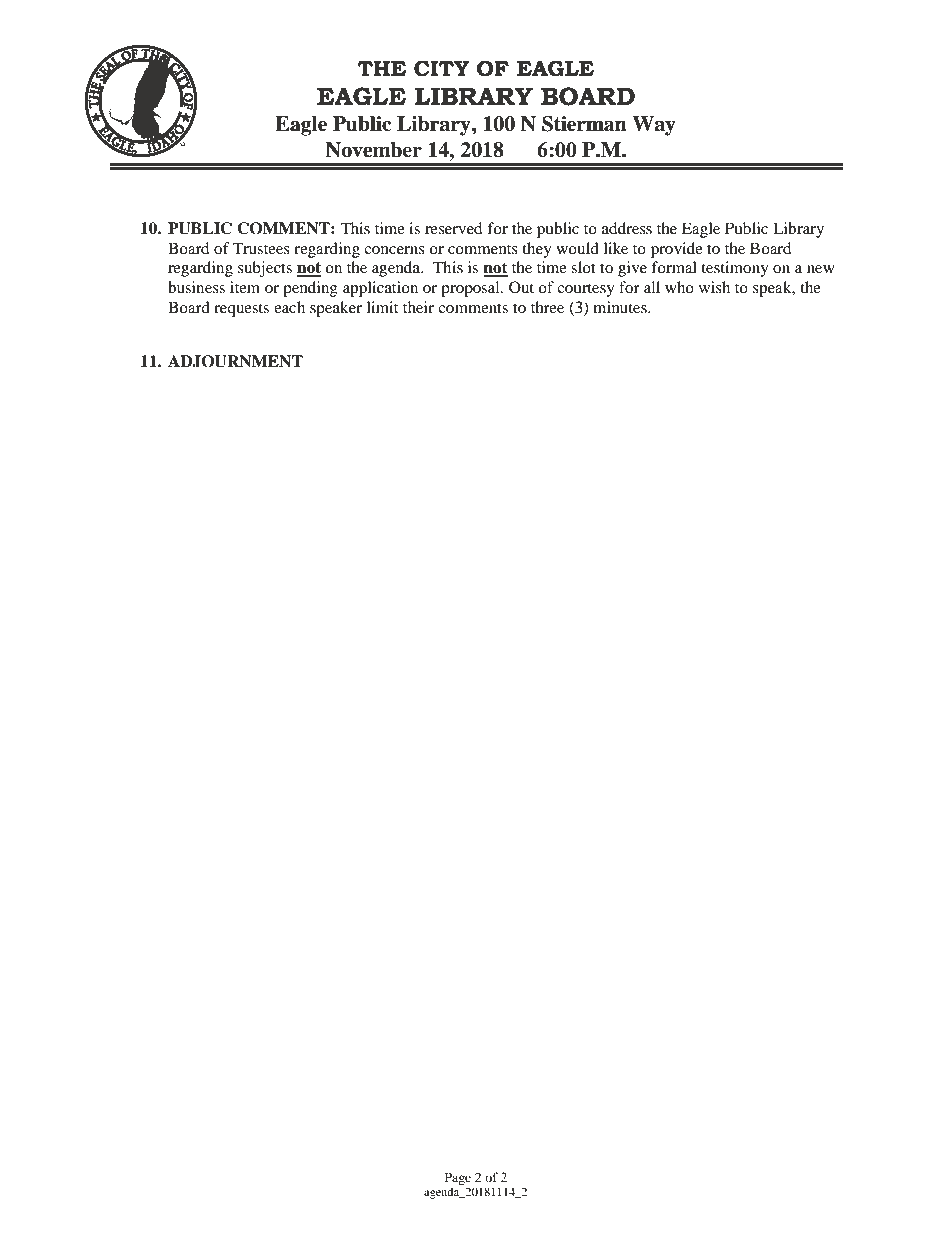 The height and width of the screenshot is (1233, 952). What do you see at coordinates (547, 307) in the screenshot?
I see `three` at bounding box center [547, 307].
